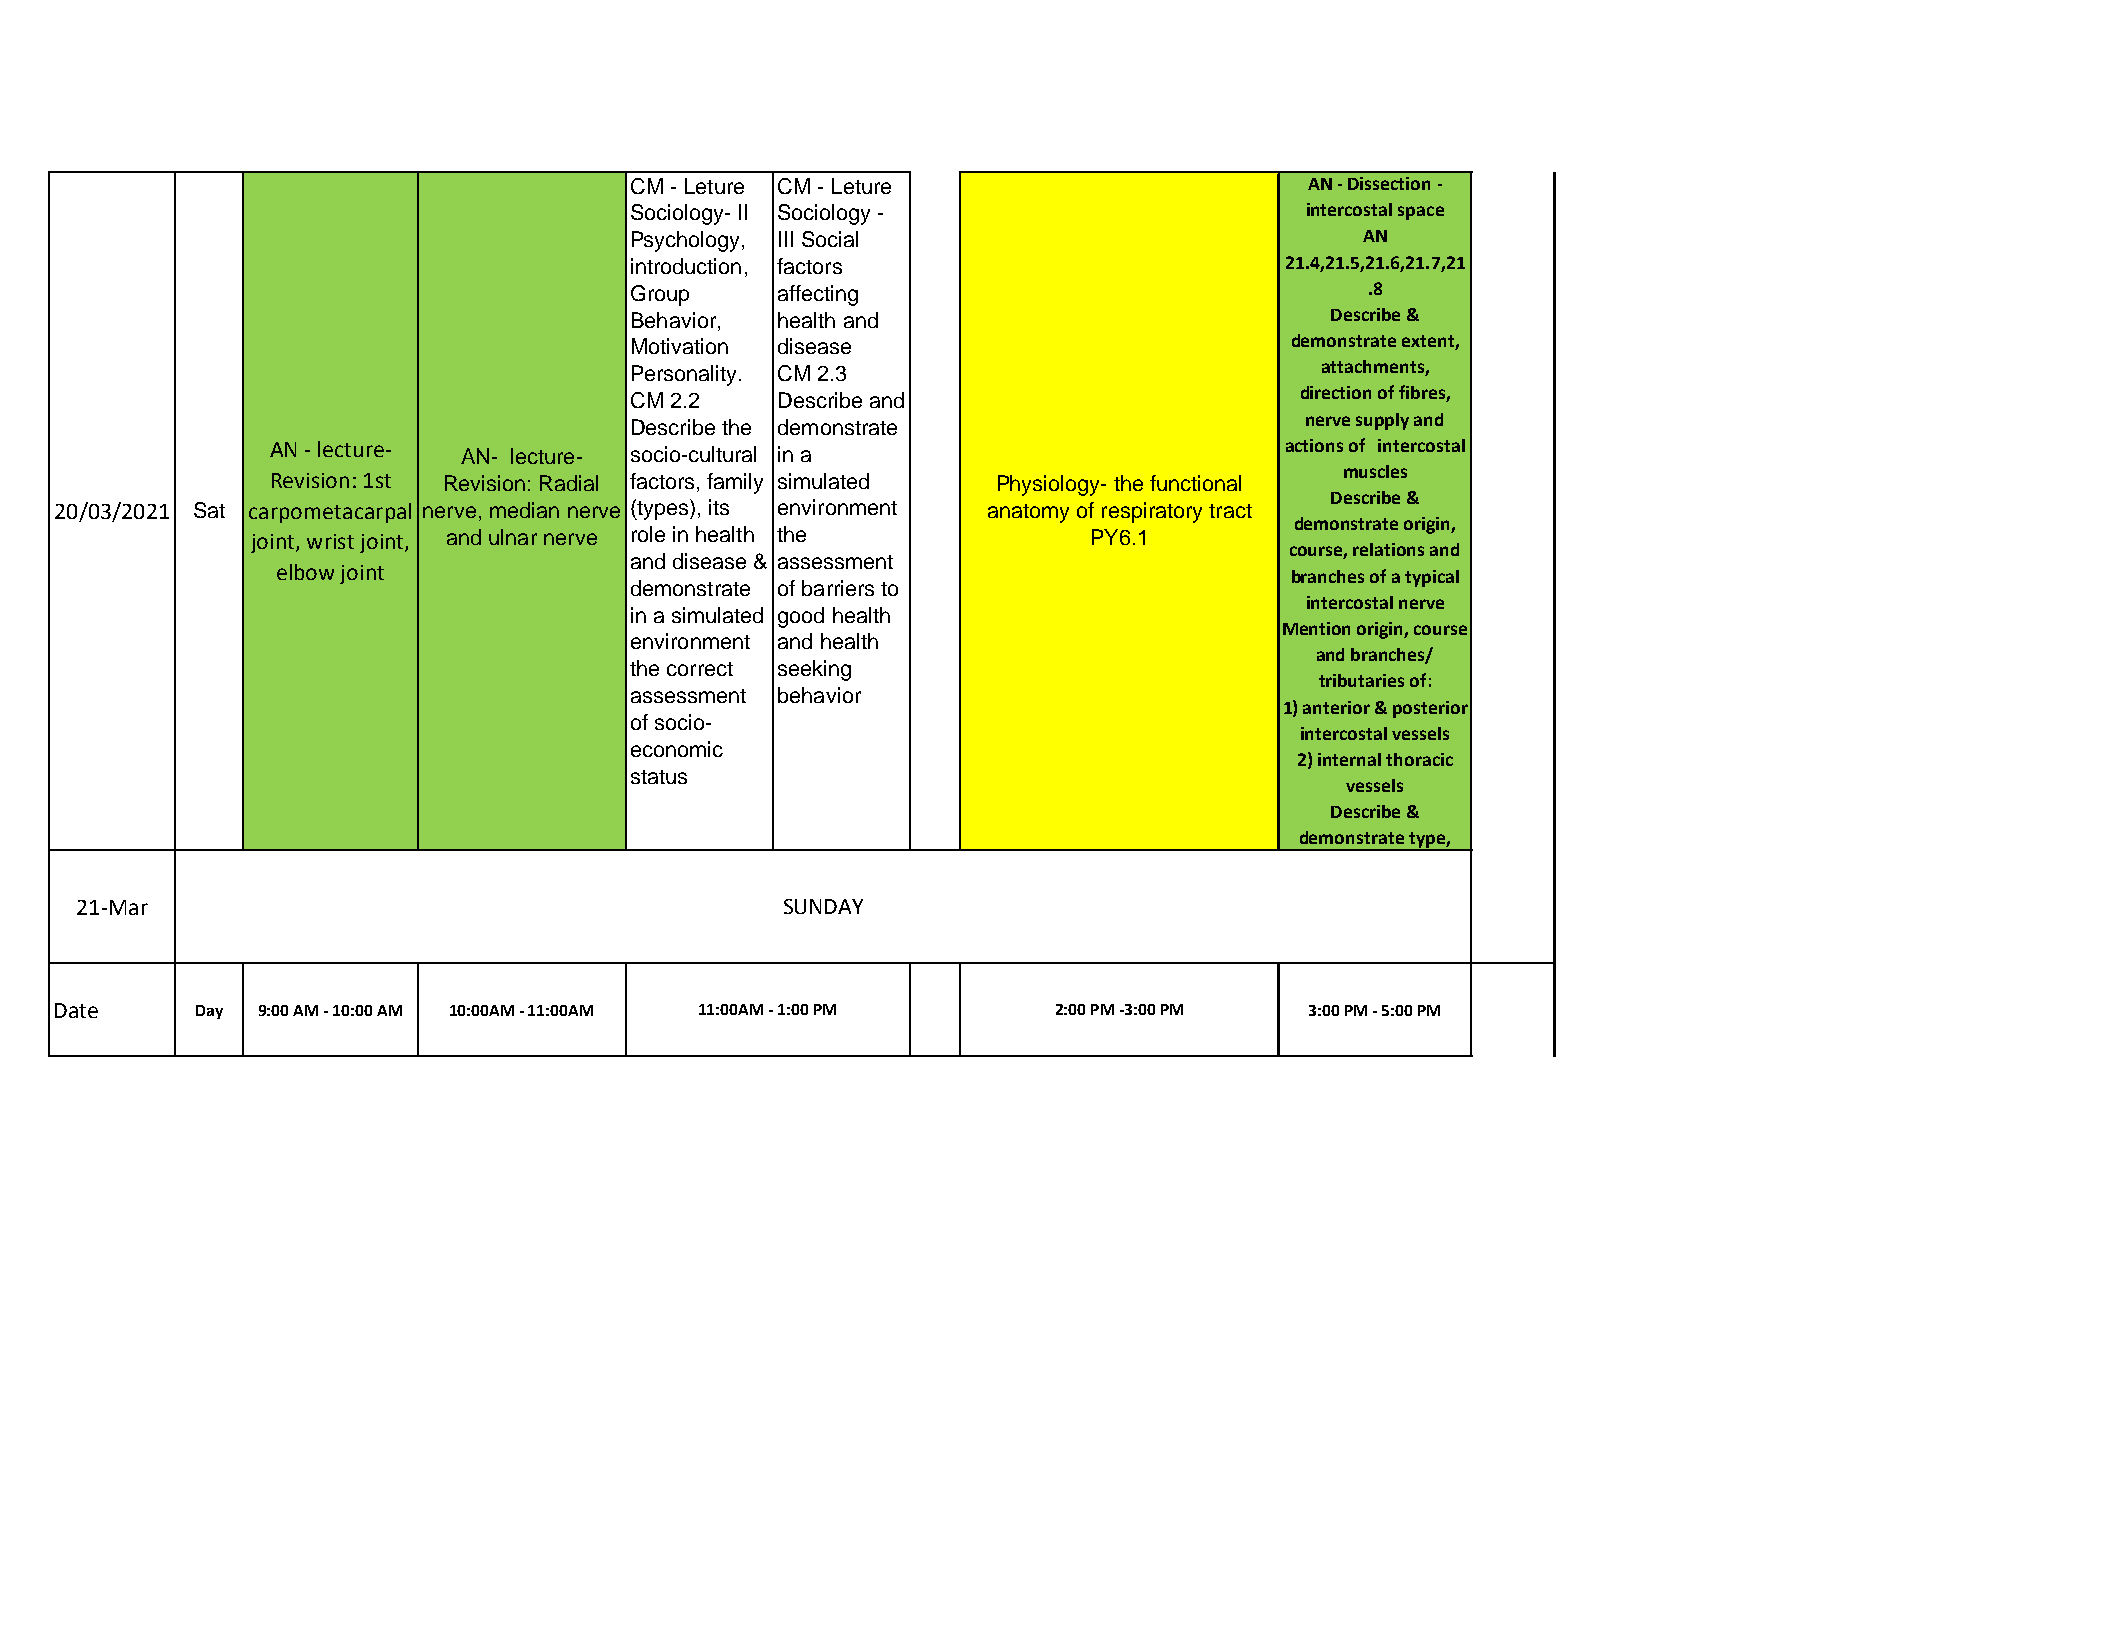 This screenshot has width=2107, height=1628. What do you see at coordinates (1349, 759) in the screenshot?
I see `internal` at bounding box center [1349, 759].
